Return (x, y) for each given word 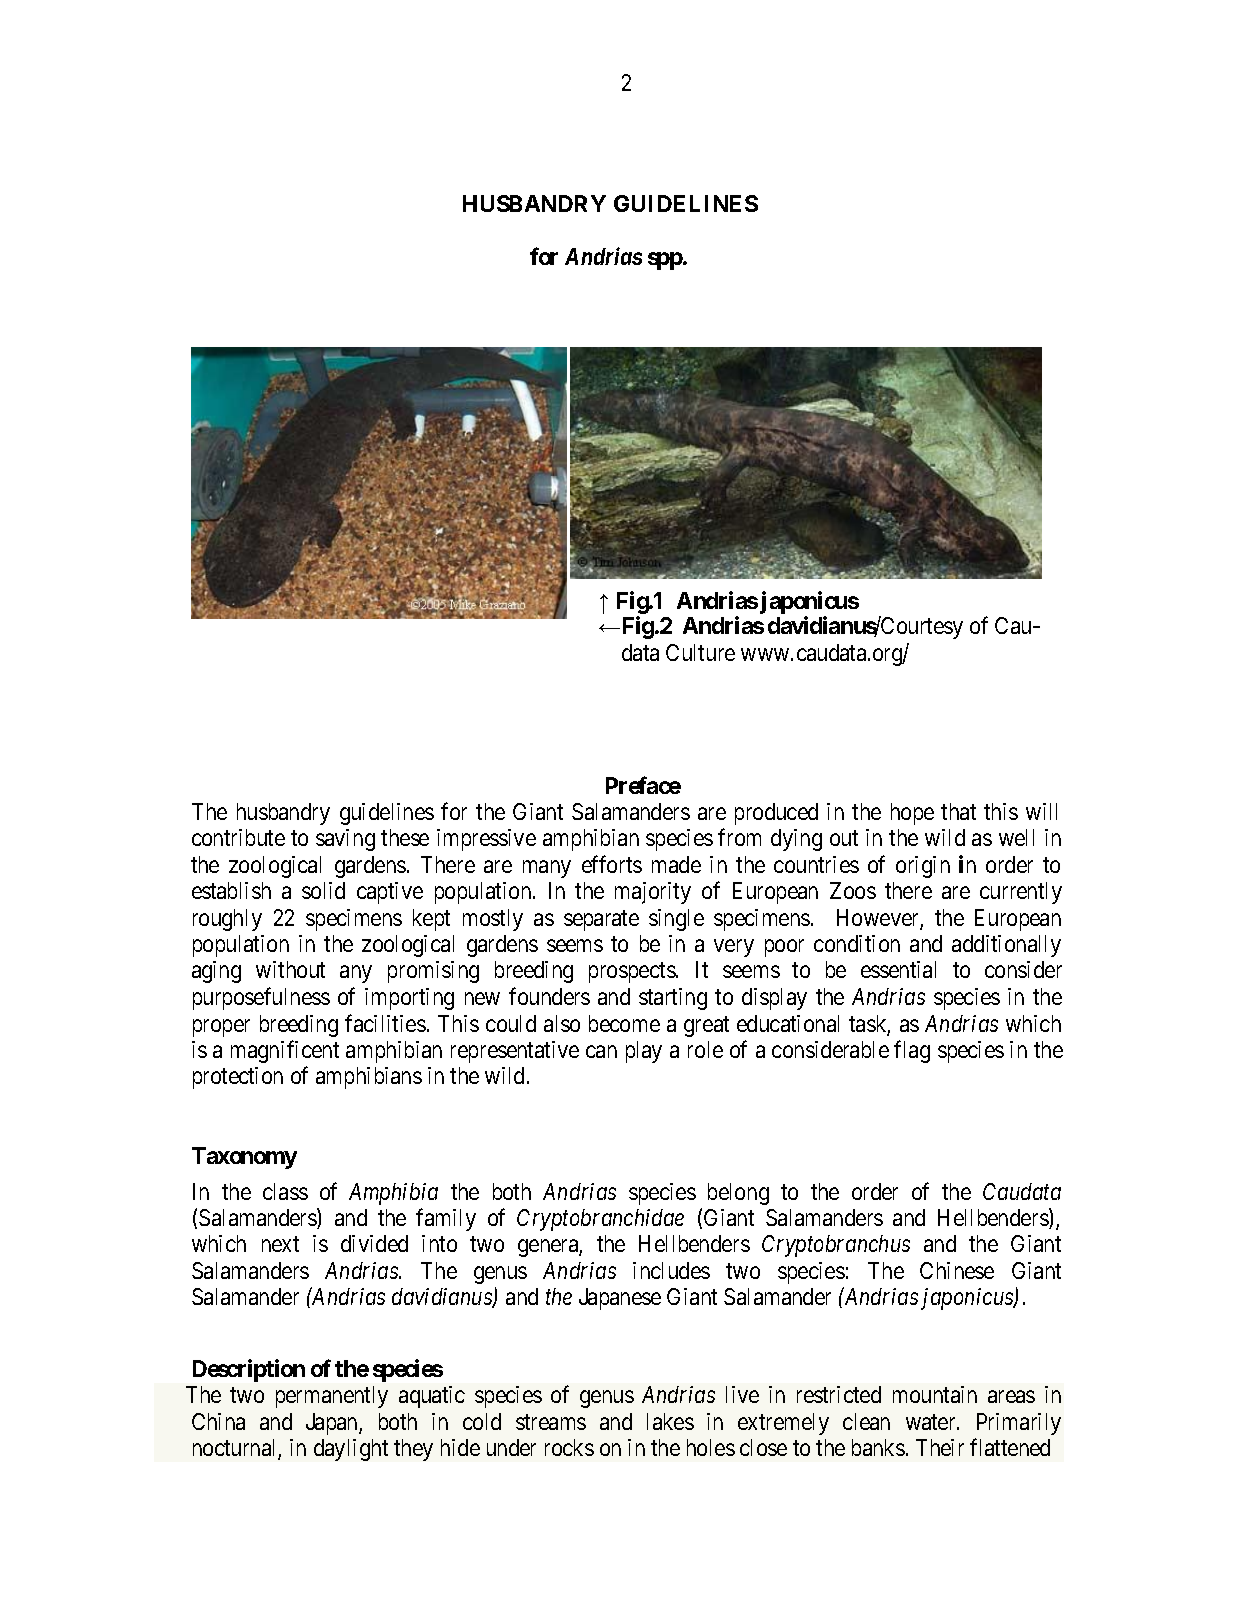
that (958, 811)
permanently (332, 1397)
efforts (612, 864)
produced (776, 814)
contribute (238, 837)
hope (912, 814)
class (285, 1191)
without (290, 969)
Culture (700, 652)
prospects (632, 973)
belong (738, 1194)
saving (345, 840)
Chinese (957, 1270)
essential (898, 969)
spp (666, 261)
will (1041, 811)
